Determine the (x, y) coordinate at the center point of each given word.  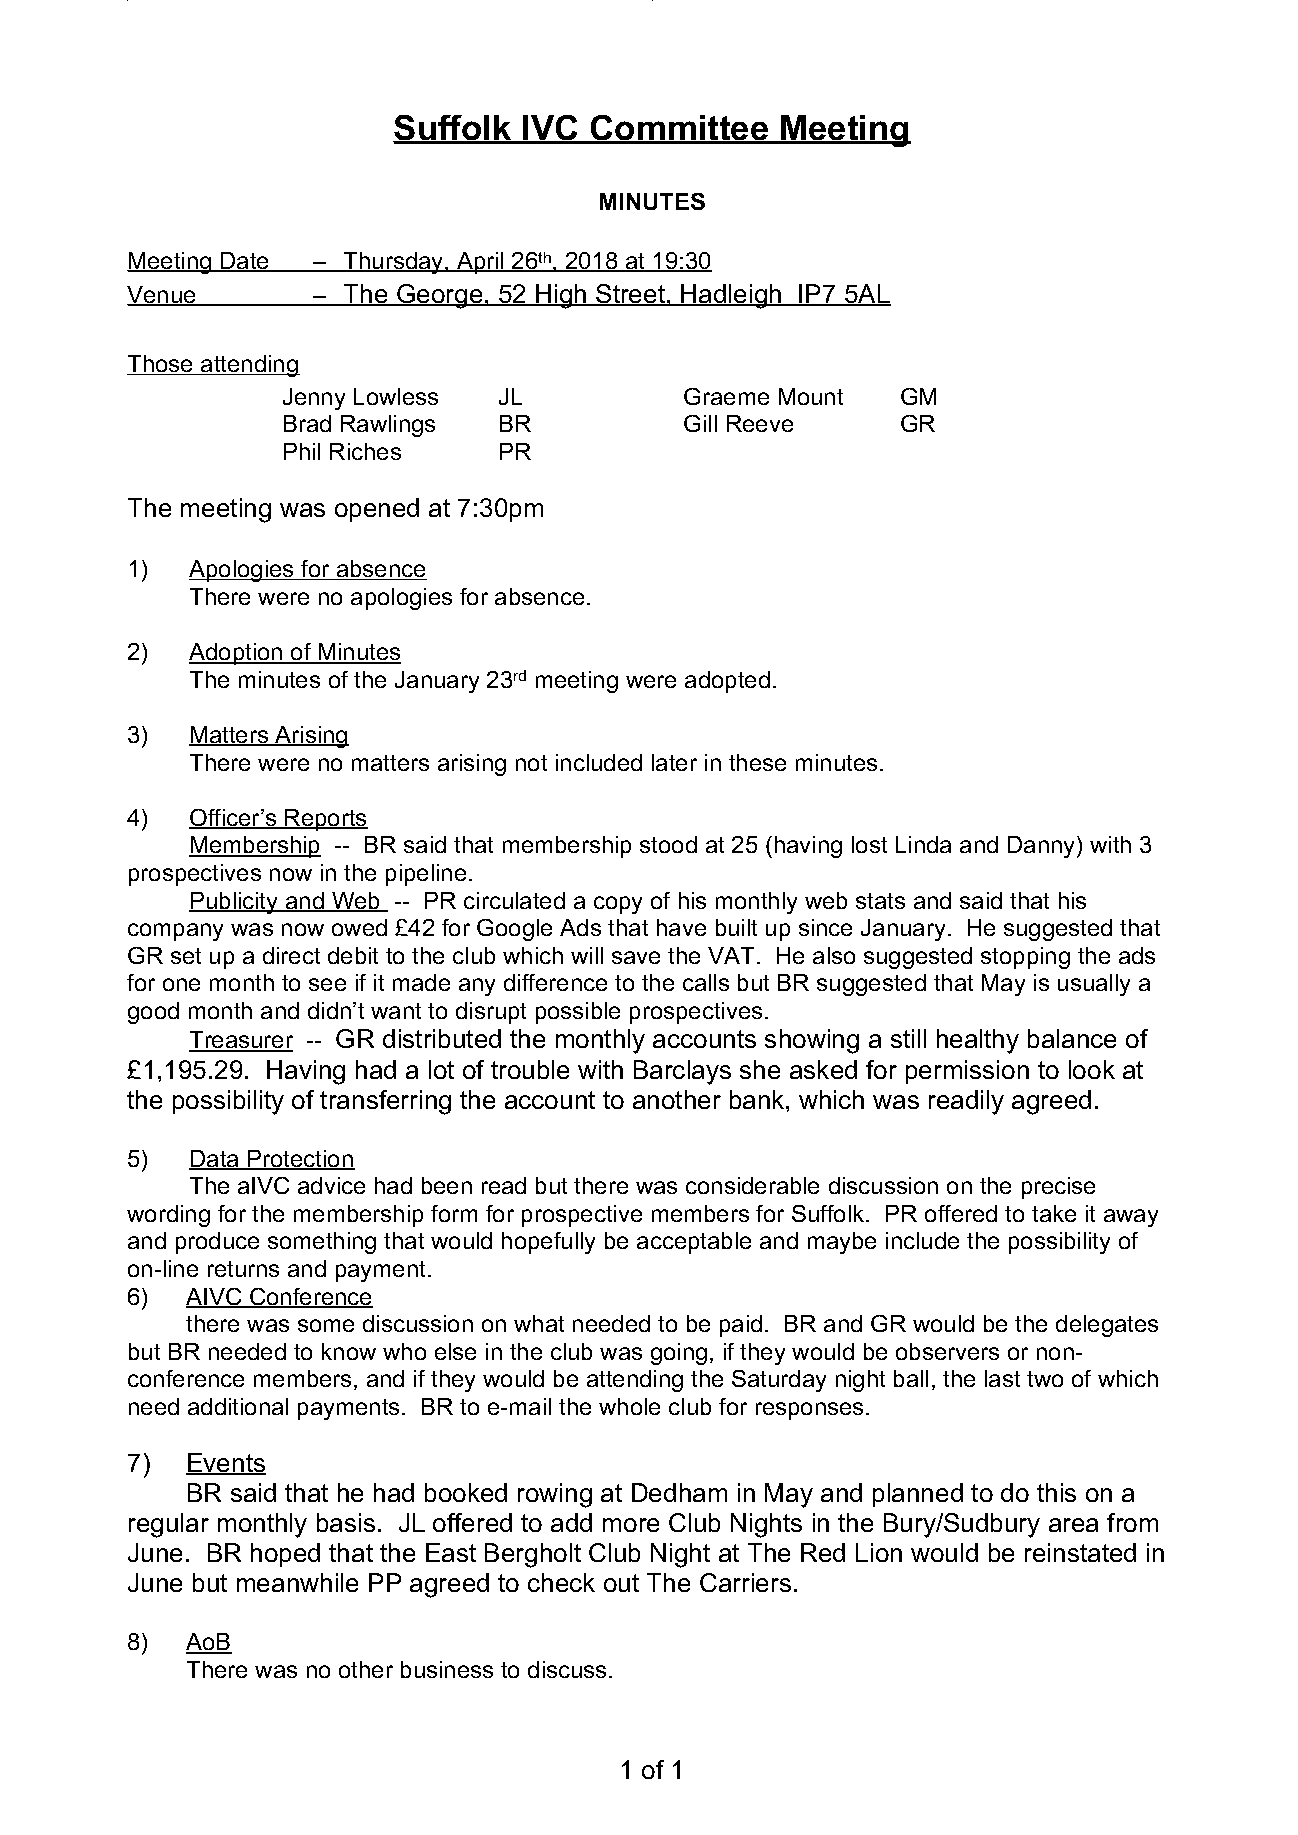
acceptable (694, 1243)
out (621, 1583)
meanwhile (297, 1582)
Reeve (760, 423)
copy (618, 905)
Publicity (235, 903)
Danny (1043, 847)
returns (243, 1269)
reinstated (1080, 1552)
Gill (700, 423)
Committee (680, 129)
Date (245, 262)
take (1054, 1213)
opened (377, 510)
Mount (811, 396)
